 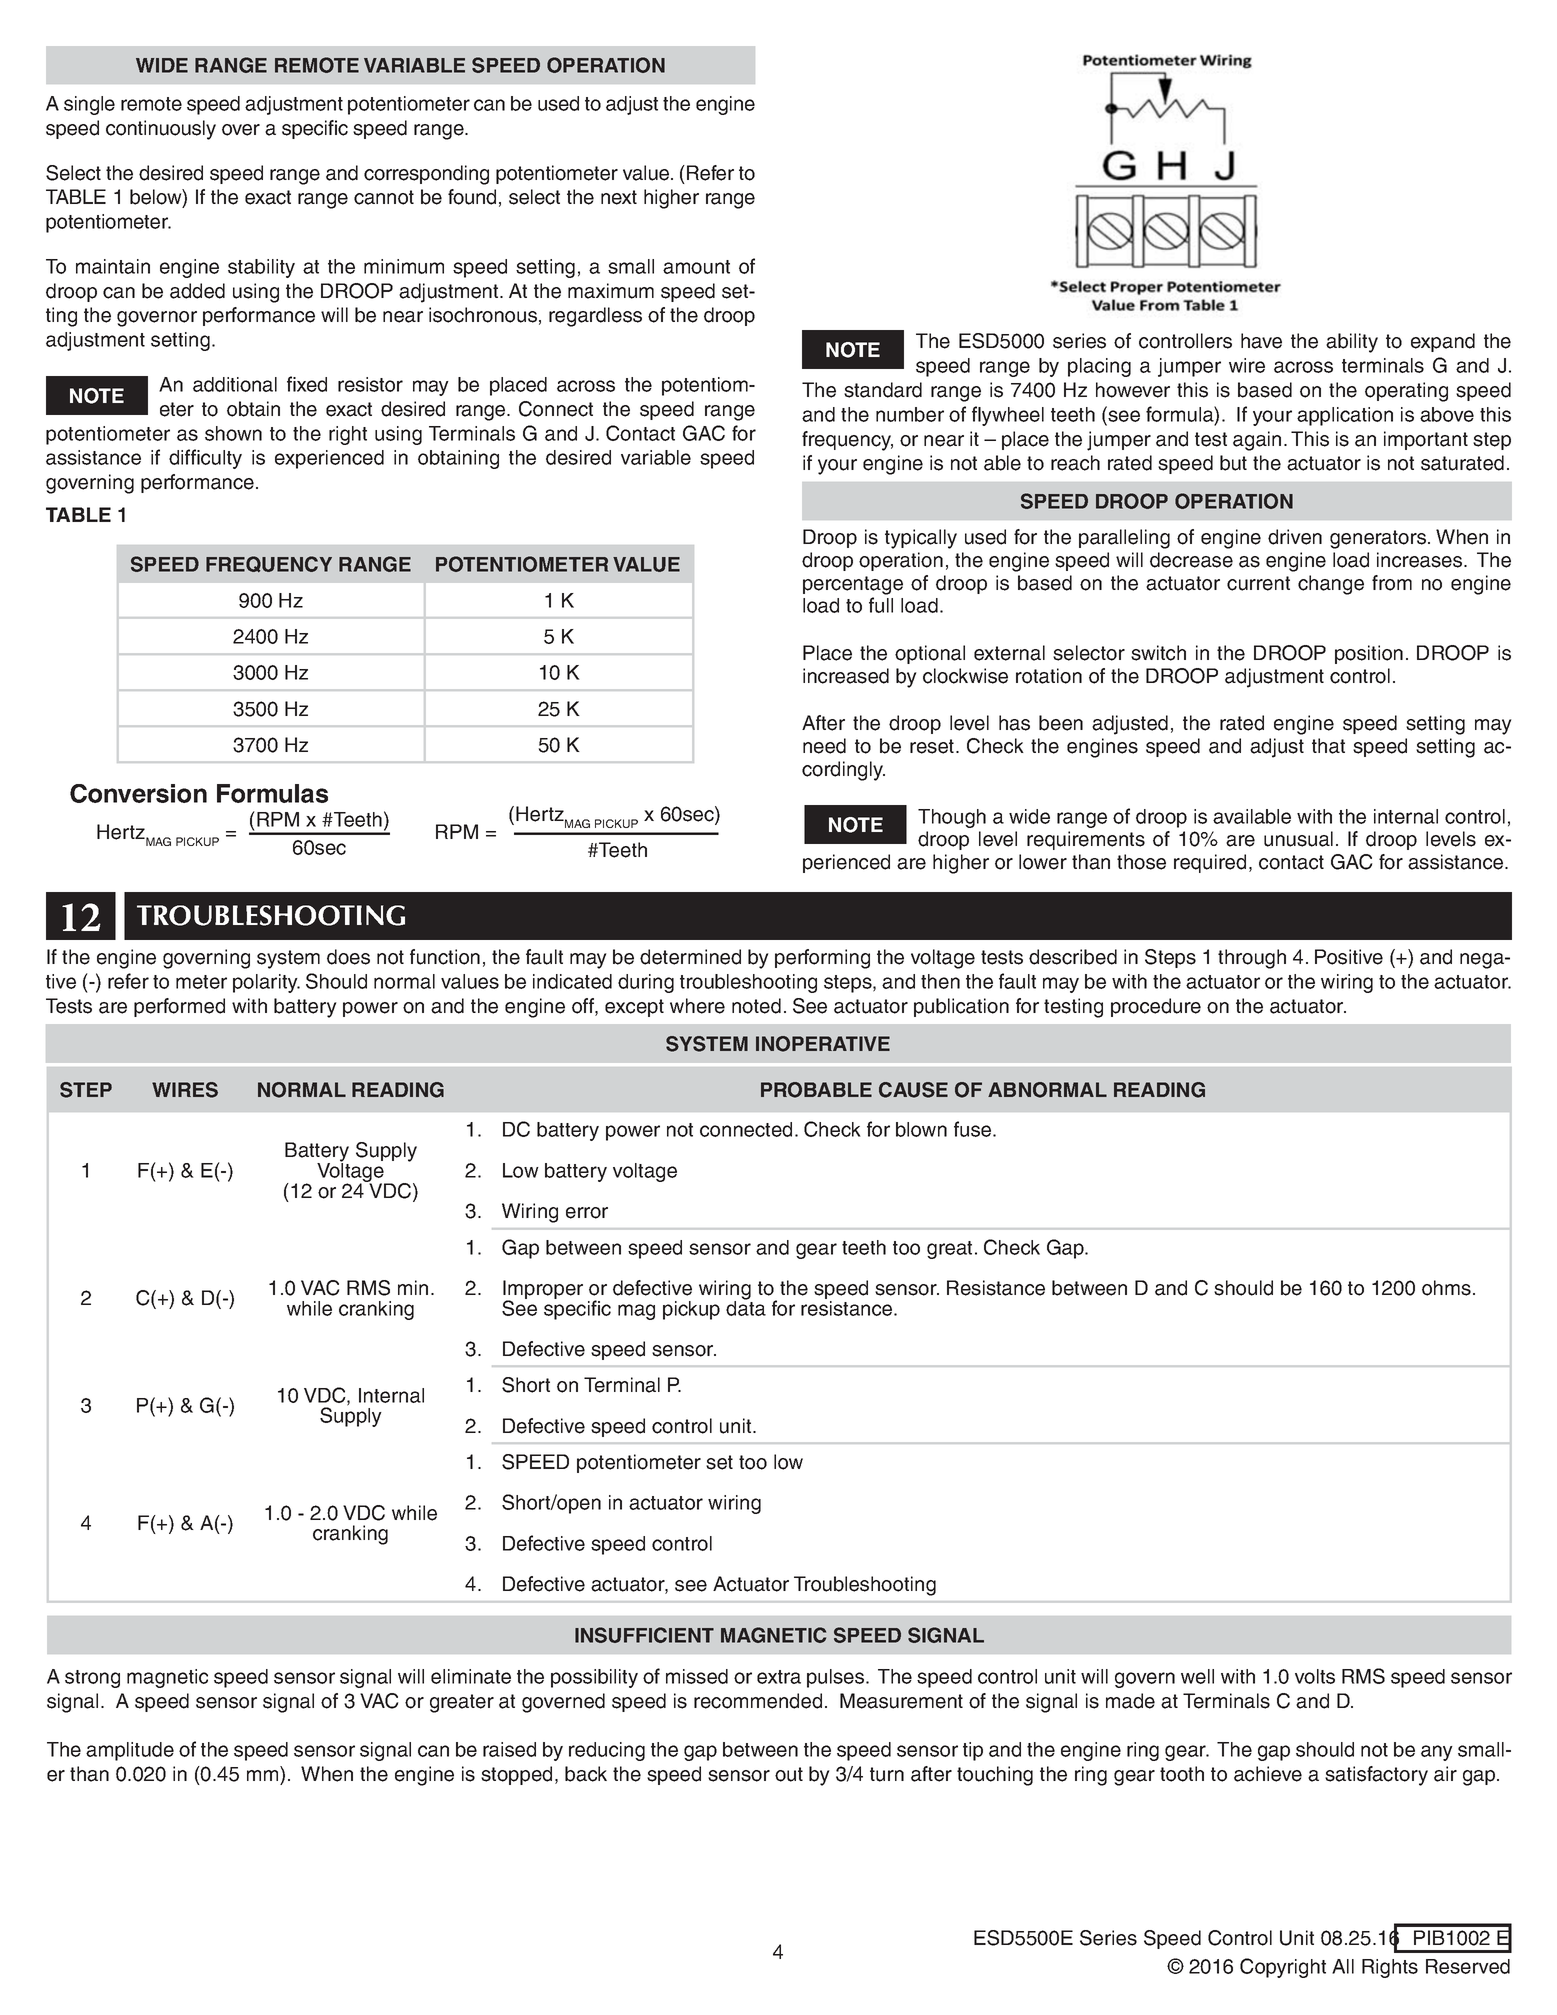 What do you see at coordinates (779, 1677) in the screenshot?
I see `extra` at bounding box center [779, 1677].
